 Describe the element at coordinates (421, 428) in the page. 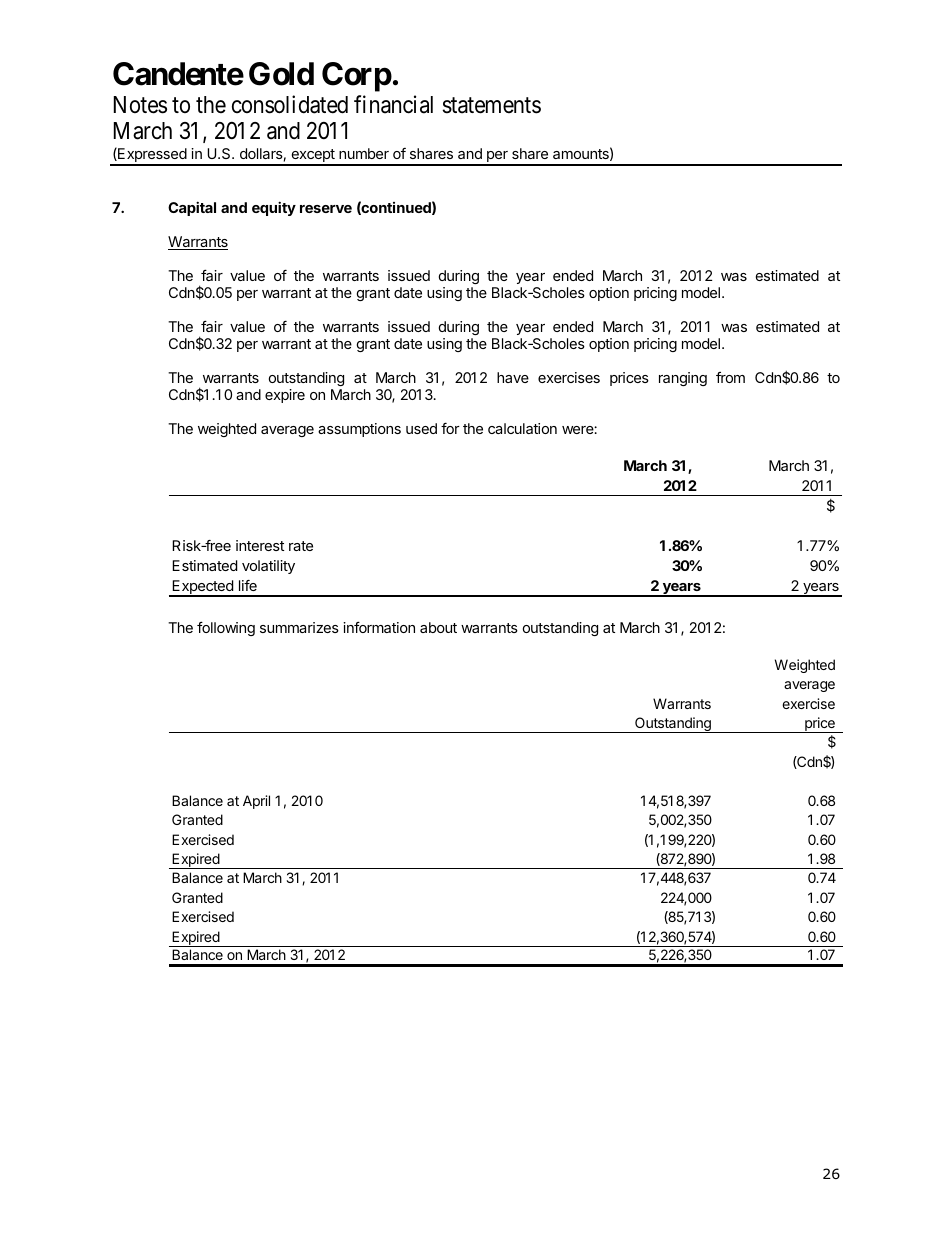

I see `used` at that location.
